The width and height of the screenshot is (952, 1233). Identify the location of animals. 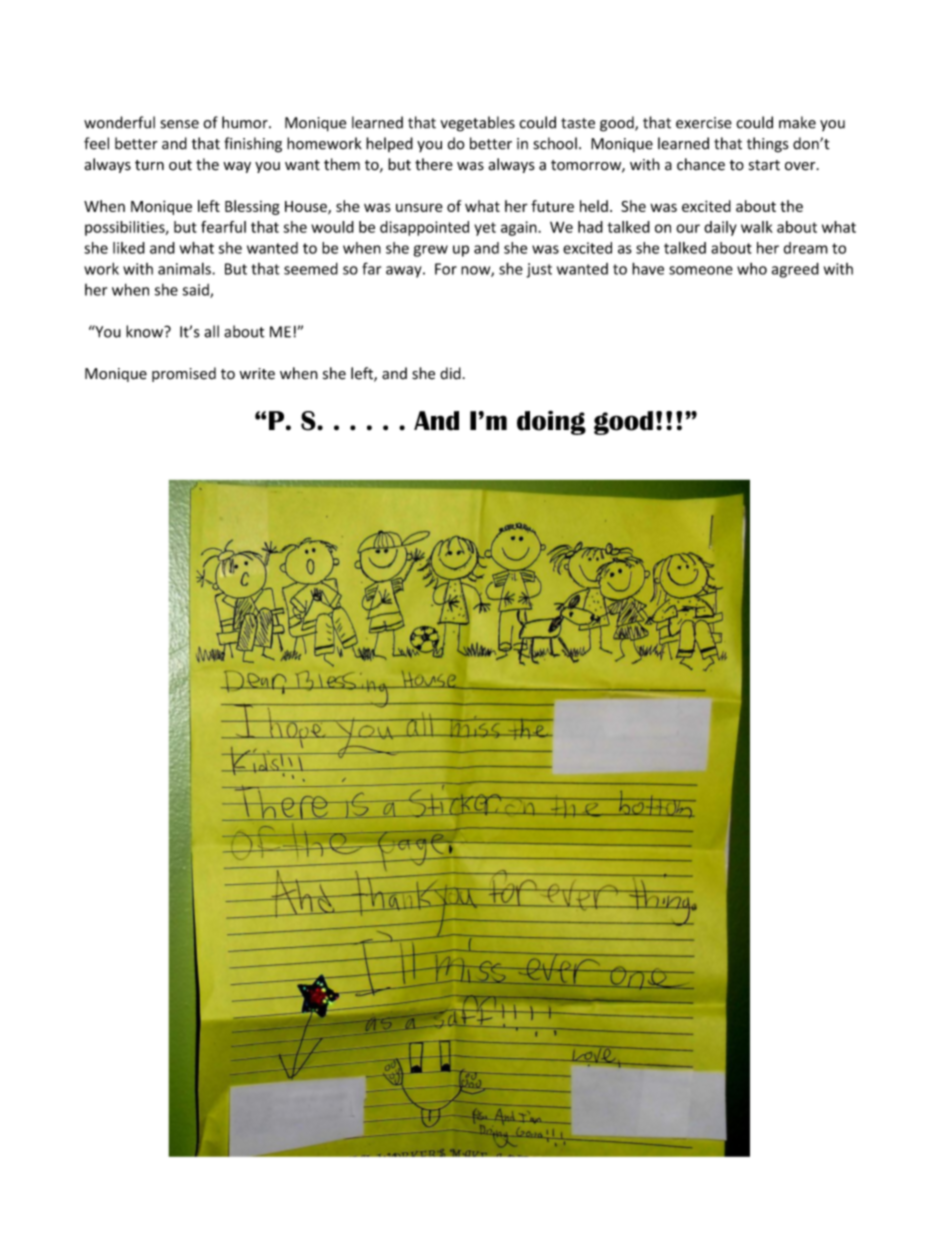
(185, 269).
